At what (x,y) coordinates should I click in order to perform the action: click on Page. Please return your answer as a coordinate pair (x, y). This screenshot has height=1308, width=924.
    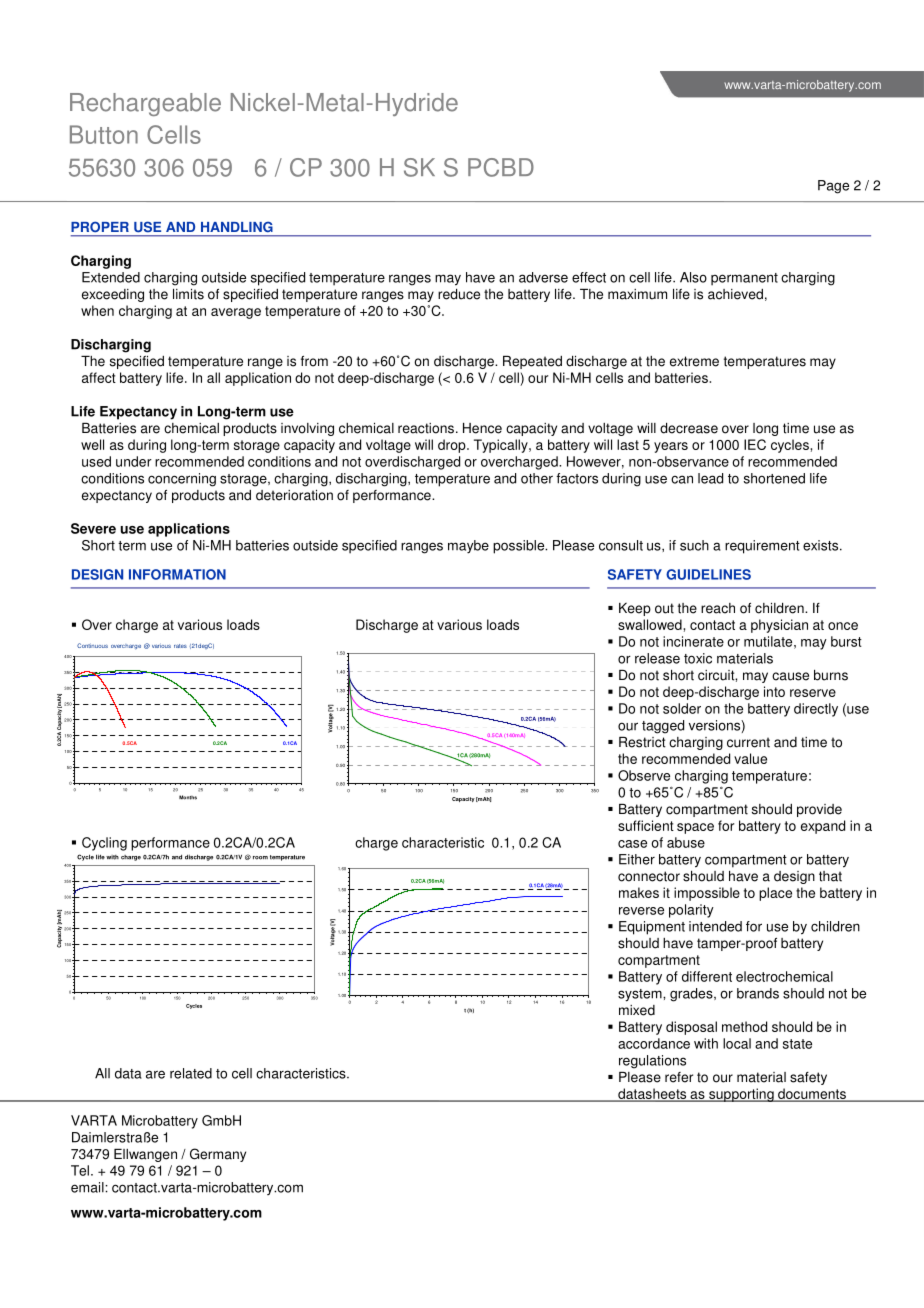
    Looking at the image, I should click on (833, 187).
